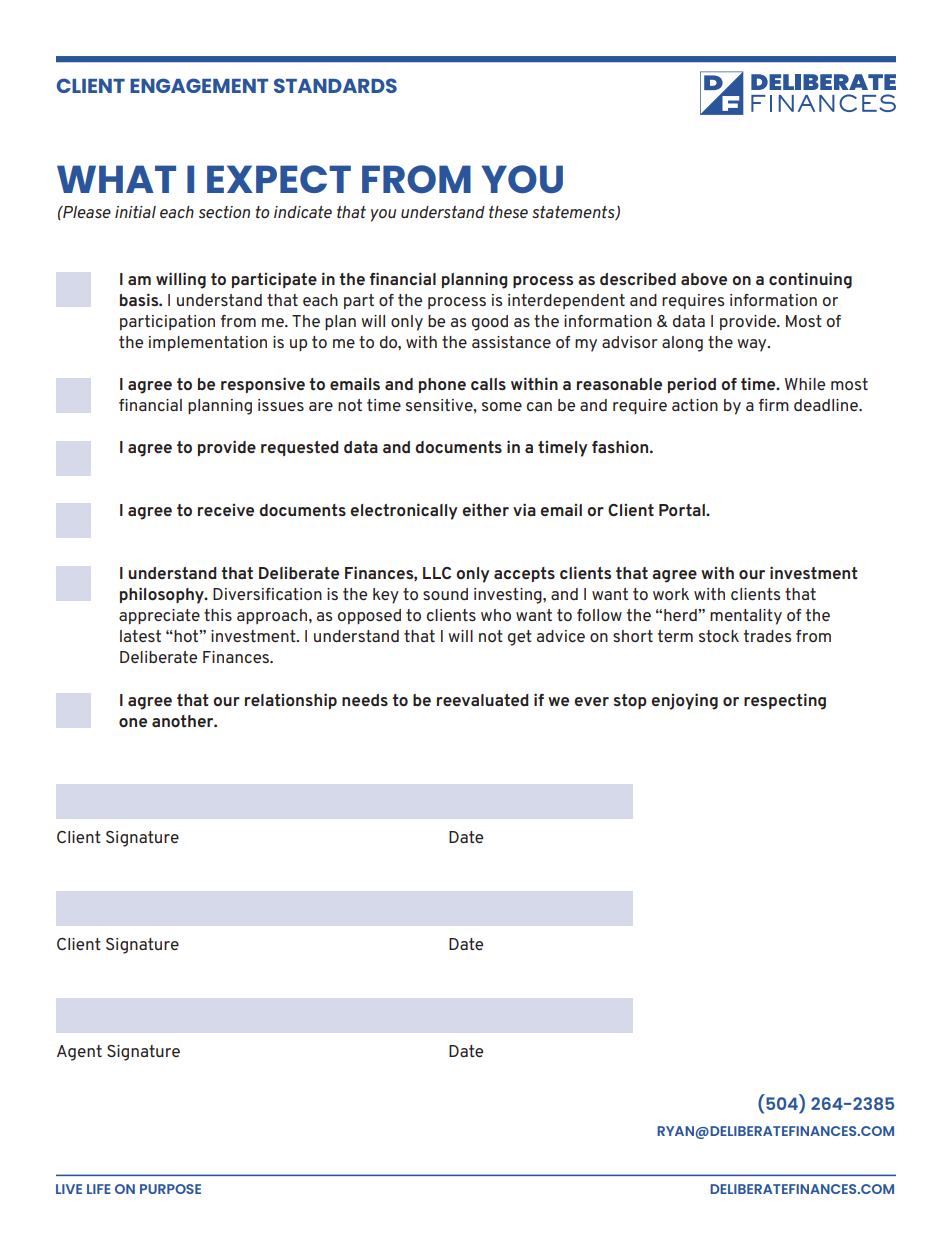  Describe the element at coordinates (365, 700) in the screenshot. I see `needs` at that location.
